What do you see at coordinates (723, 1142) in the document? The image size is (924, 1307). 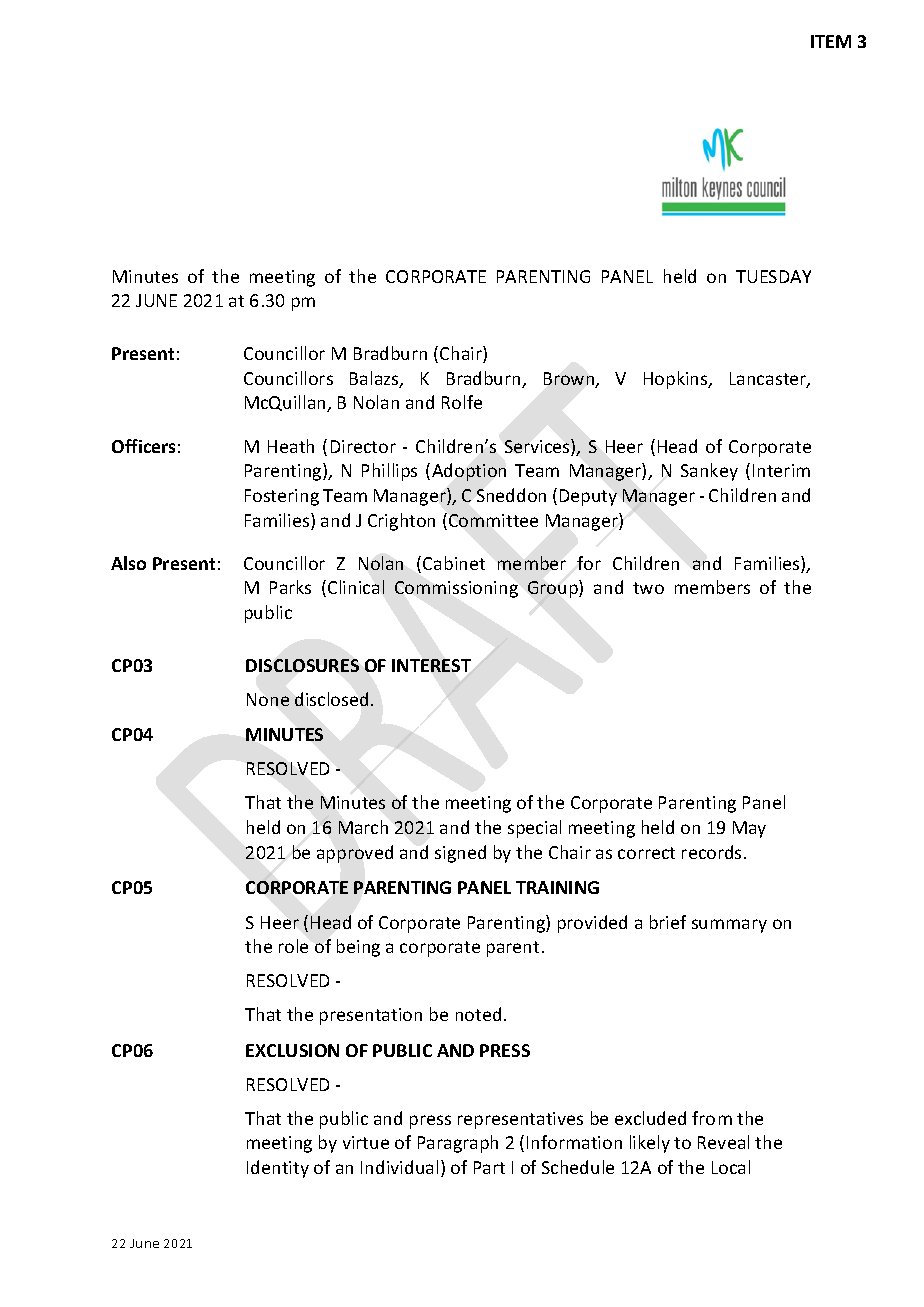 I see `Reveal` at bounding box center [723, 1142].
